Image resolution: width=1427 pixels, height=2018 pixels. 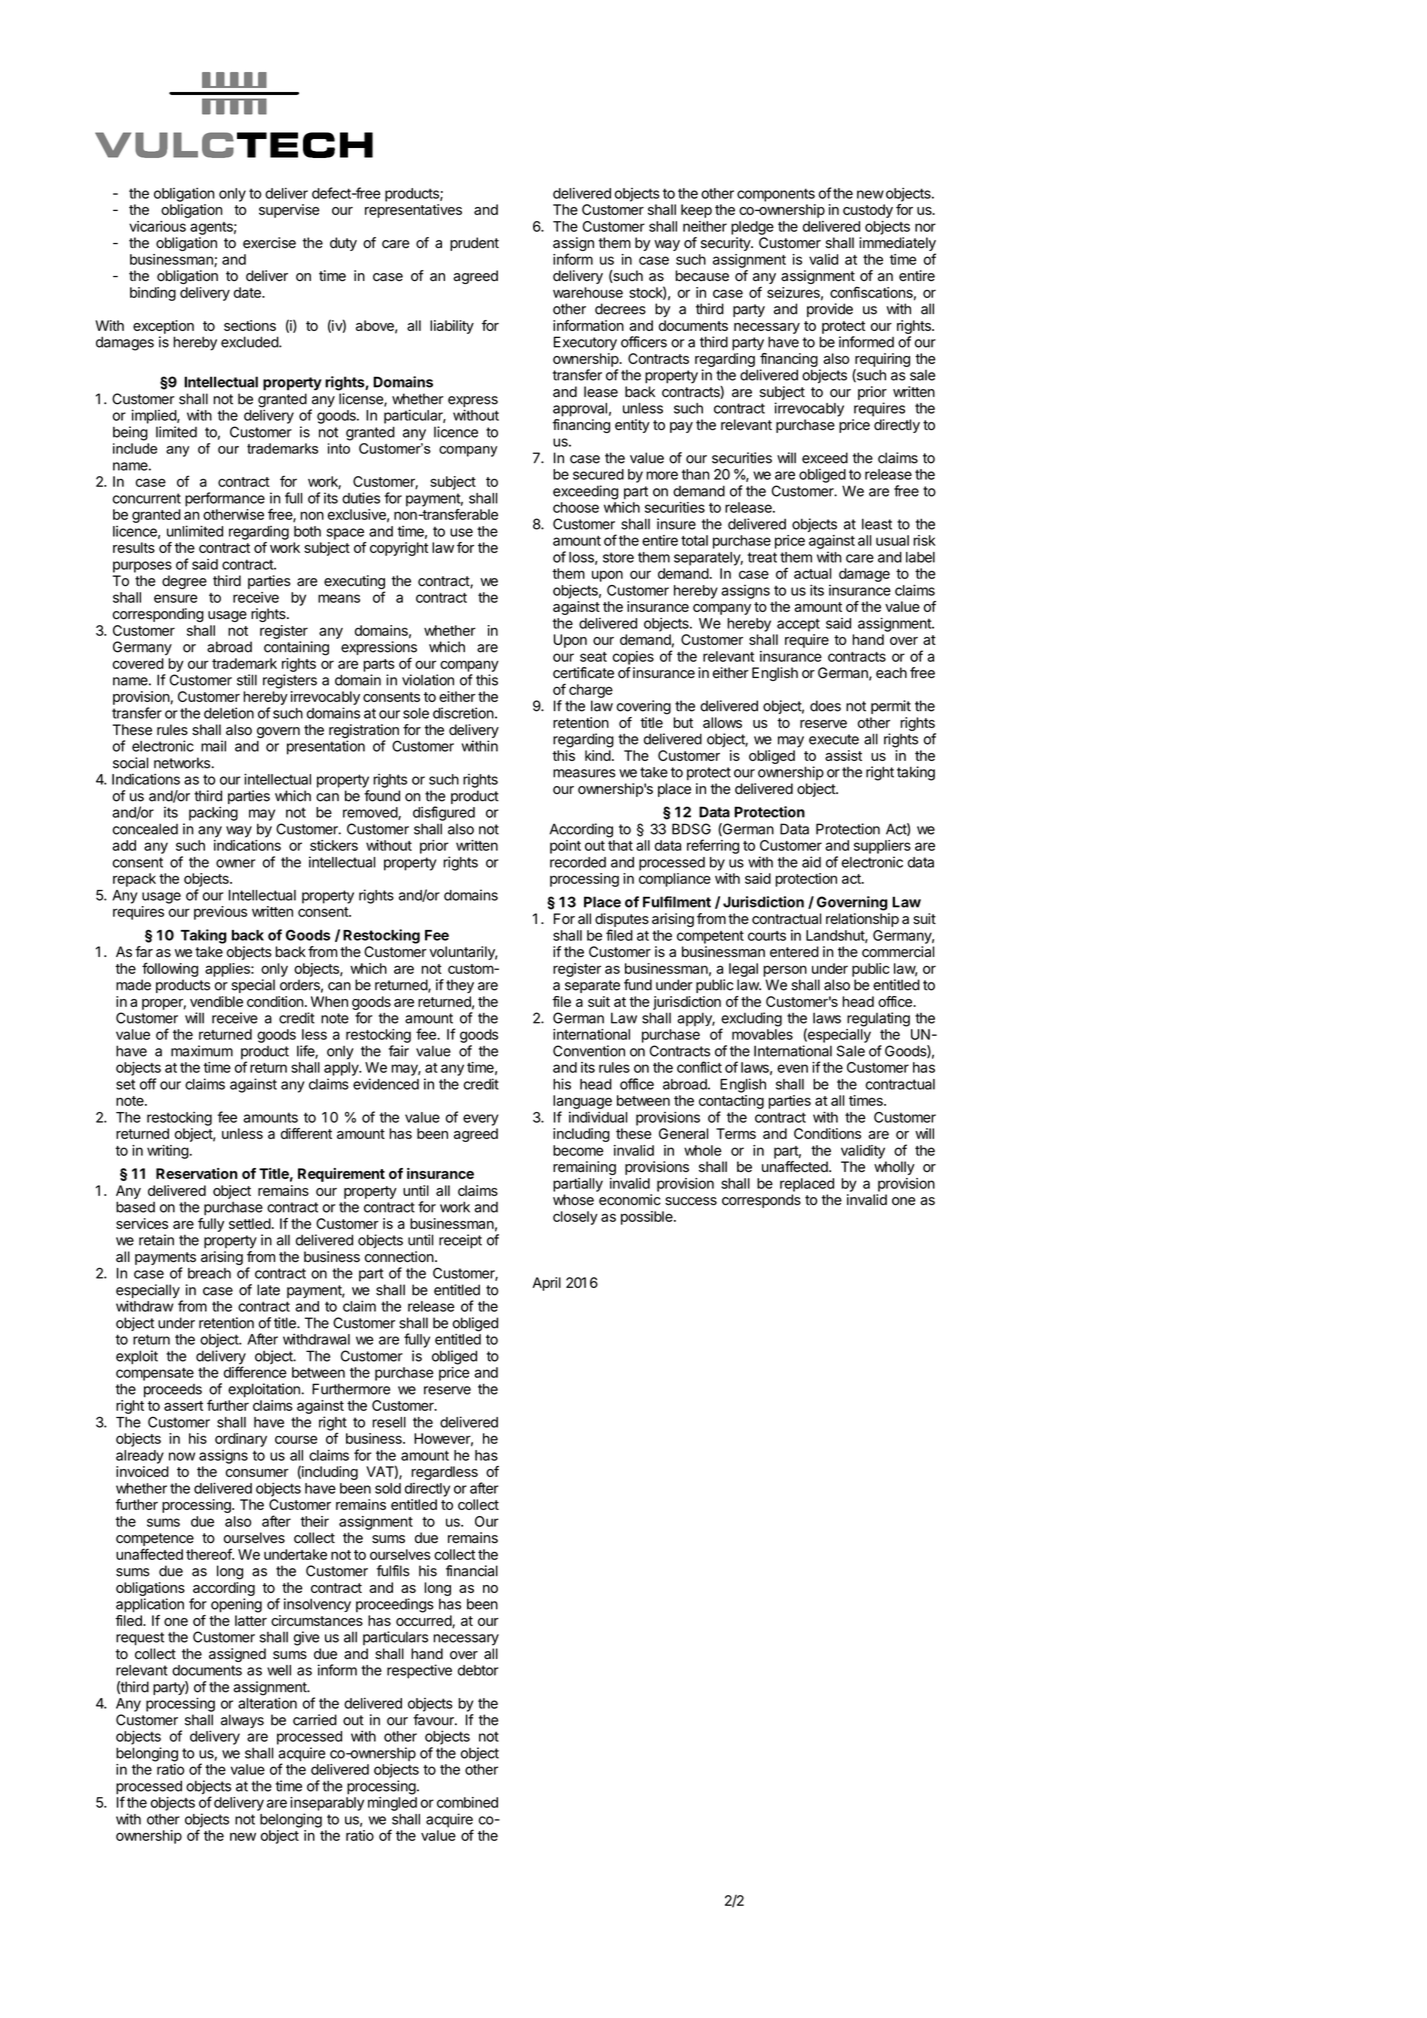 What do you see at coordinates (584, 773) in the screenshot?
I see `measures` at bounding box center [584, 773].
